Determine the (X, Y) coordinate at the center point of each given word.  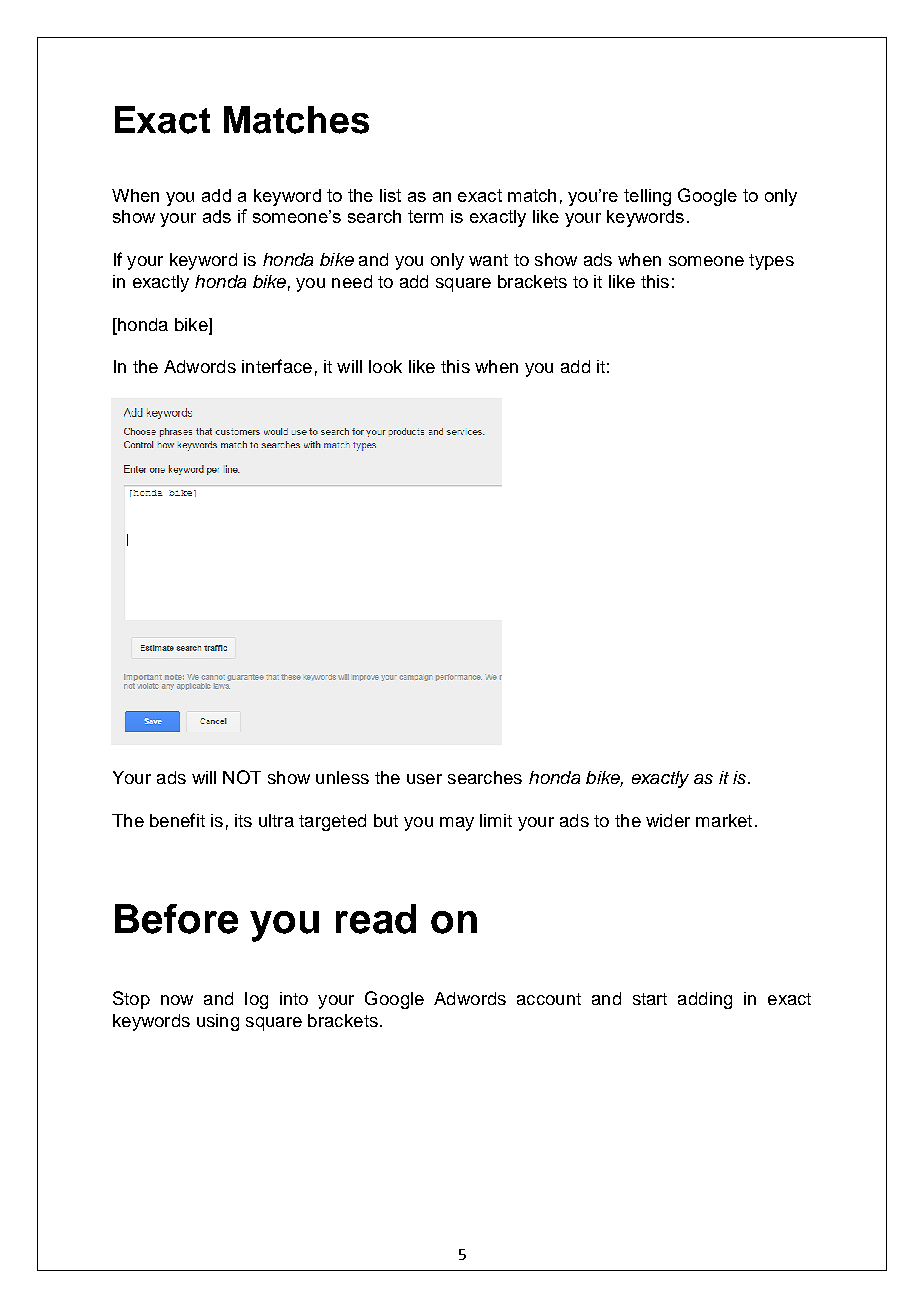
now (177, 1000)
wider (668, 820)
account (549, 999)
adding (705, 1000)
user (424, 779)
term (425, 216)
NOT (242, 777)
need (352, 281)
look (385, 366)
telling (647, 197)
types (771, 262)
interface (277, 366)
